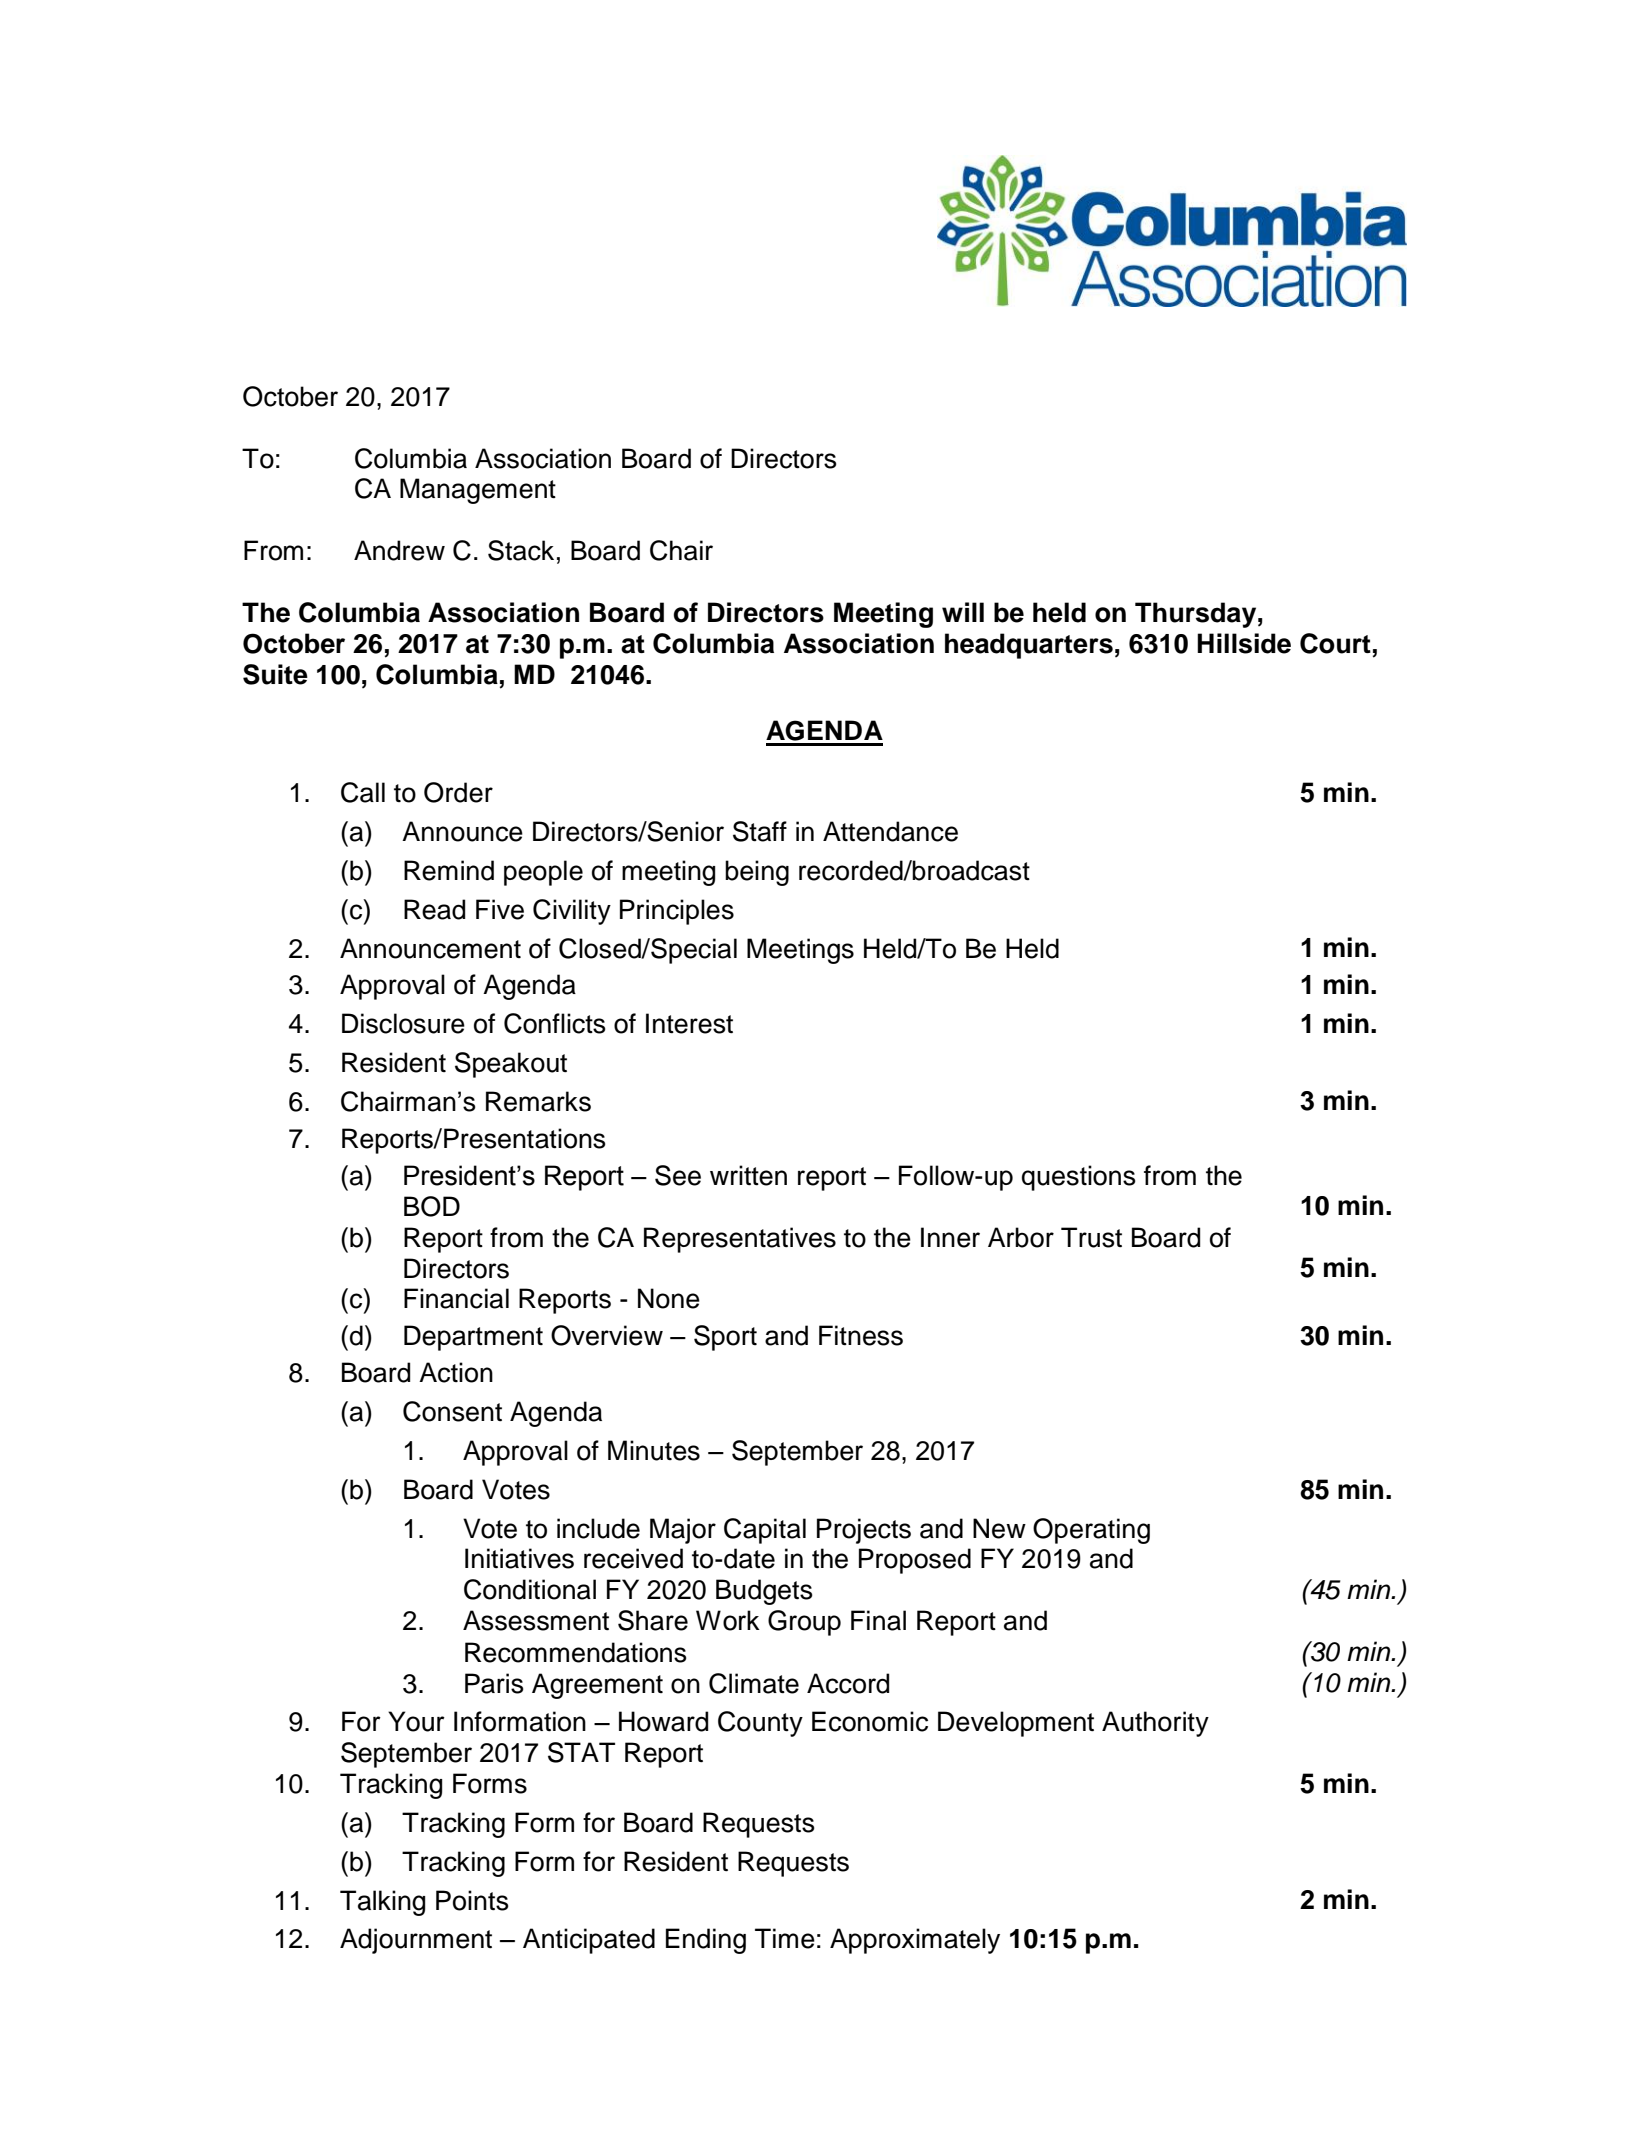 The image size is (1649, 2134). What do you see at coordinates (519, 1558) in the image?
I see `Initiatives` at bounding box center [519, 1558].
